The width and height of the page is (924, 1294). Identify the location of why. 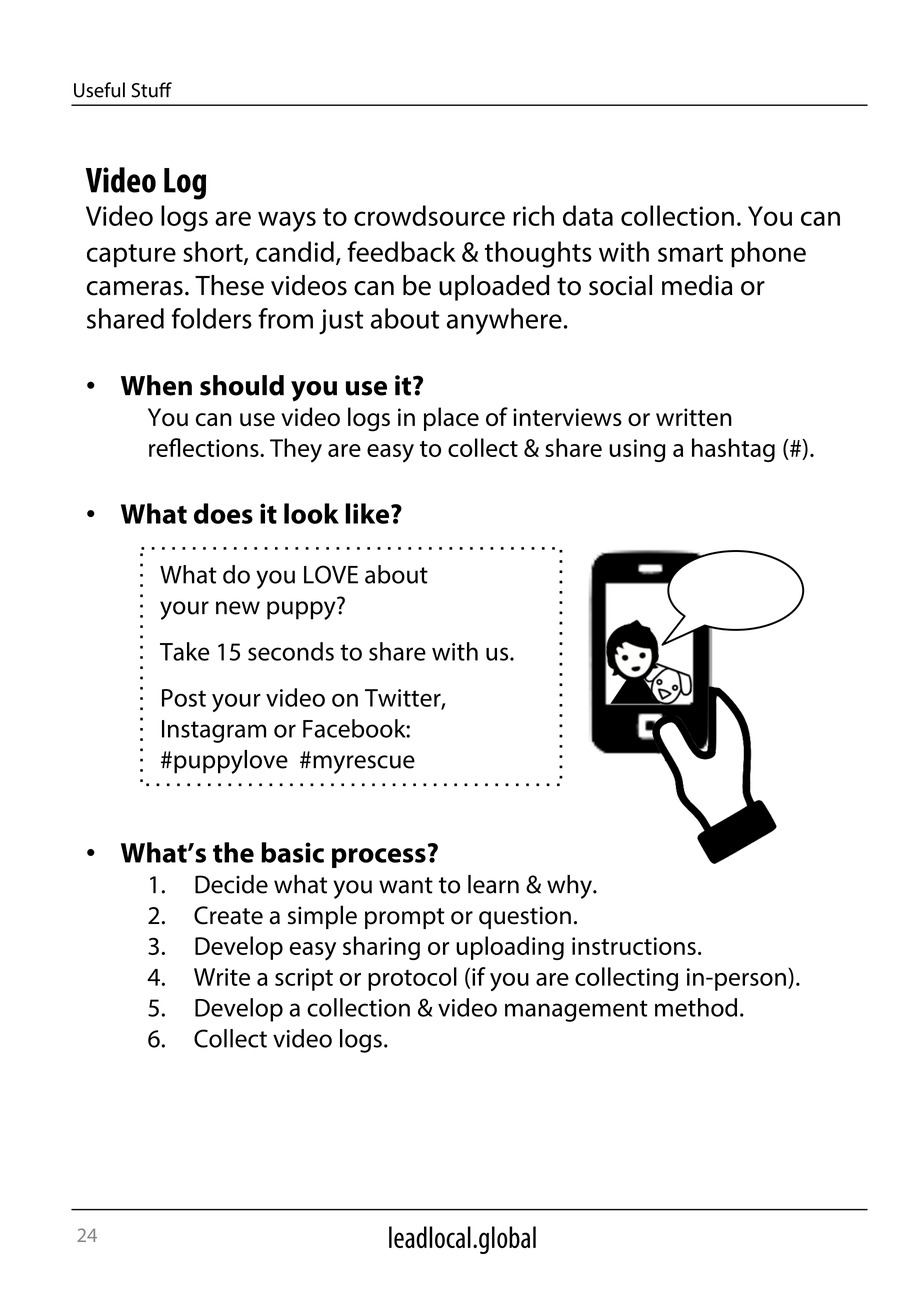
(570, 887).
